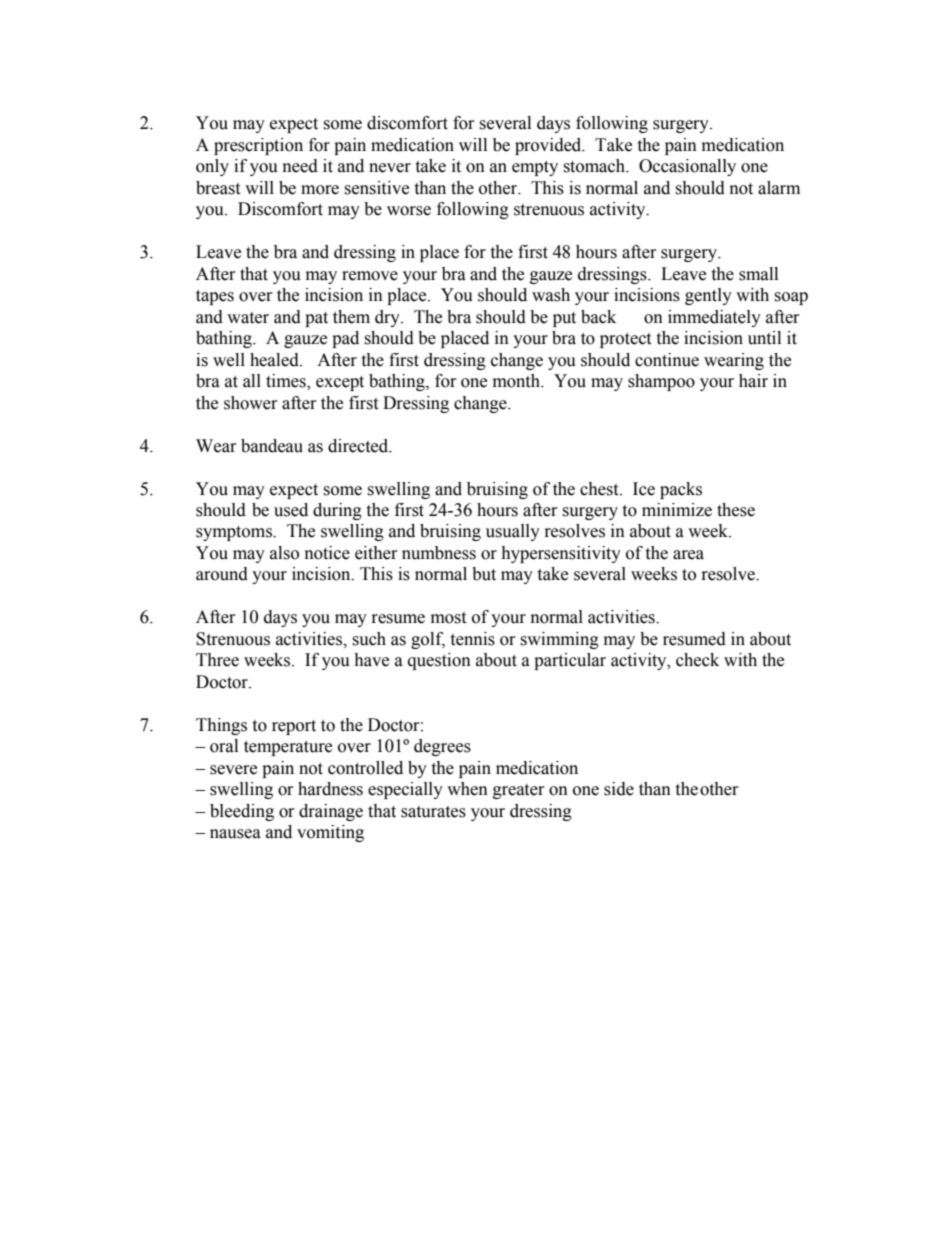 This image has width=952, height=1233. Describe the element at coordinates (484, 574) in the image. I see `but` at that location.
